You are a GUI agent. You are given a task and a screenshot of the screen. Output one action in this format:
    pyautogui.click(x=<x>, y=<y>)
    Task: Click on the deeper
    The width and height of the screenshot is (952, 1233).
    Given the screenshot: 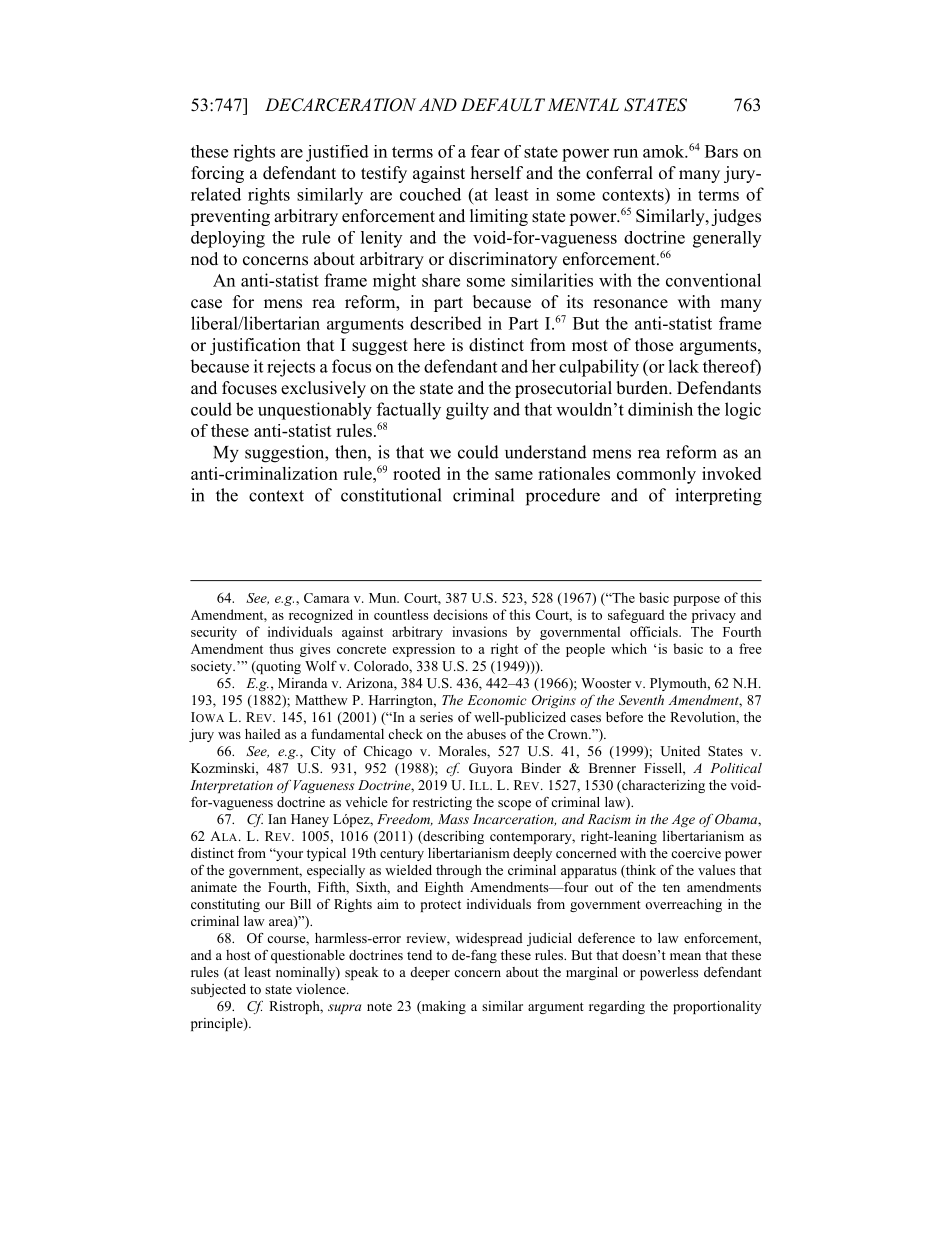 What is the action you would take?
    pyautogui.click(x=430, y=973)
